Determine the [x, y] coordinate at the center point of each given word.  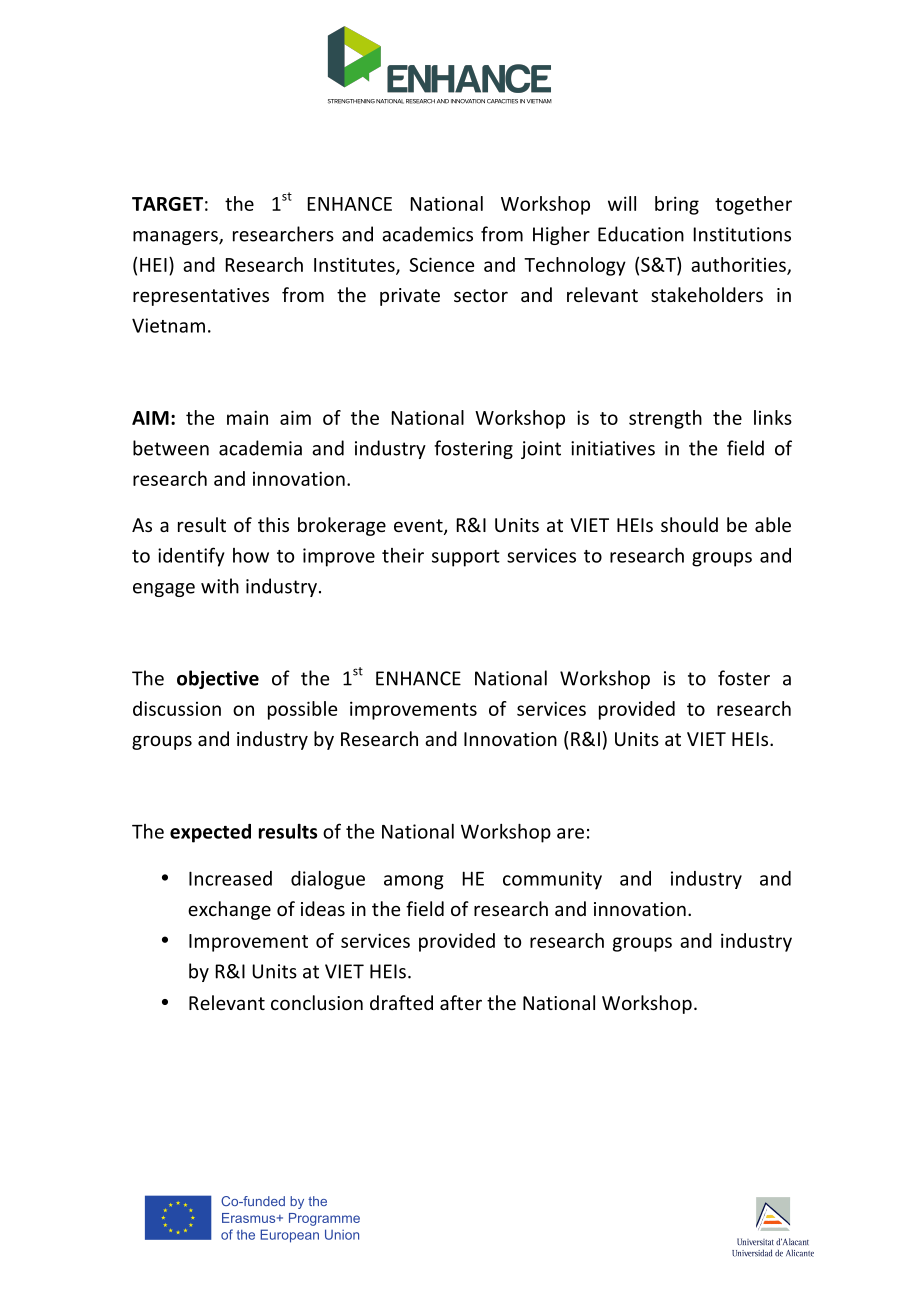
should [689, 524]
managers [176, 238]
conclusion [317, 1002]
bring [677, 205]
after [461, 1002]
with [220, 586]
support [466, 558]
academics [427, 234]
